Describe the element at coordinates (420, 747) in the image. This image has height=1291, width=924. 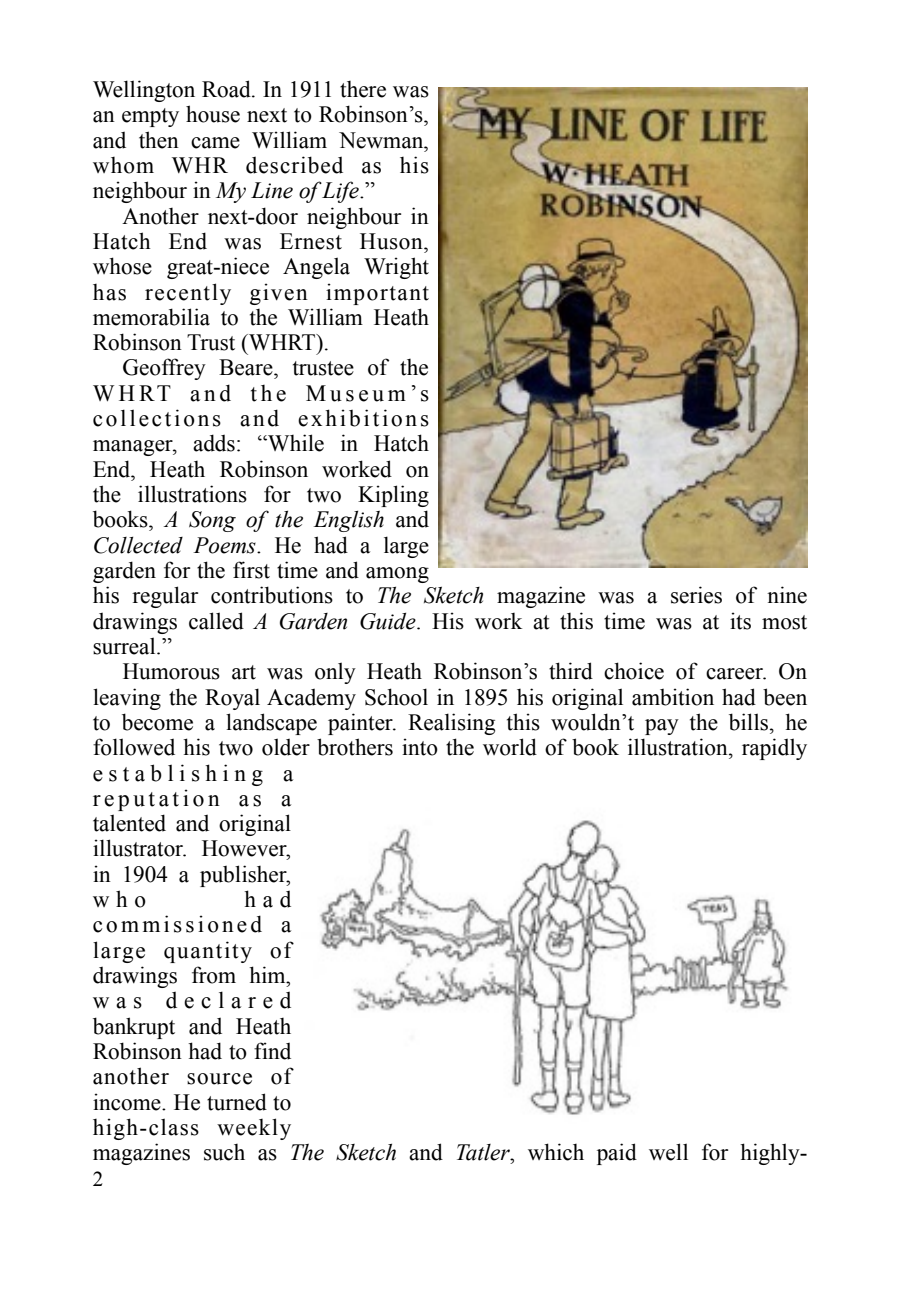
I see `into` at that location.
